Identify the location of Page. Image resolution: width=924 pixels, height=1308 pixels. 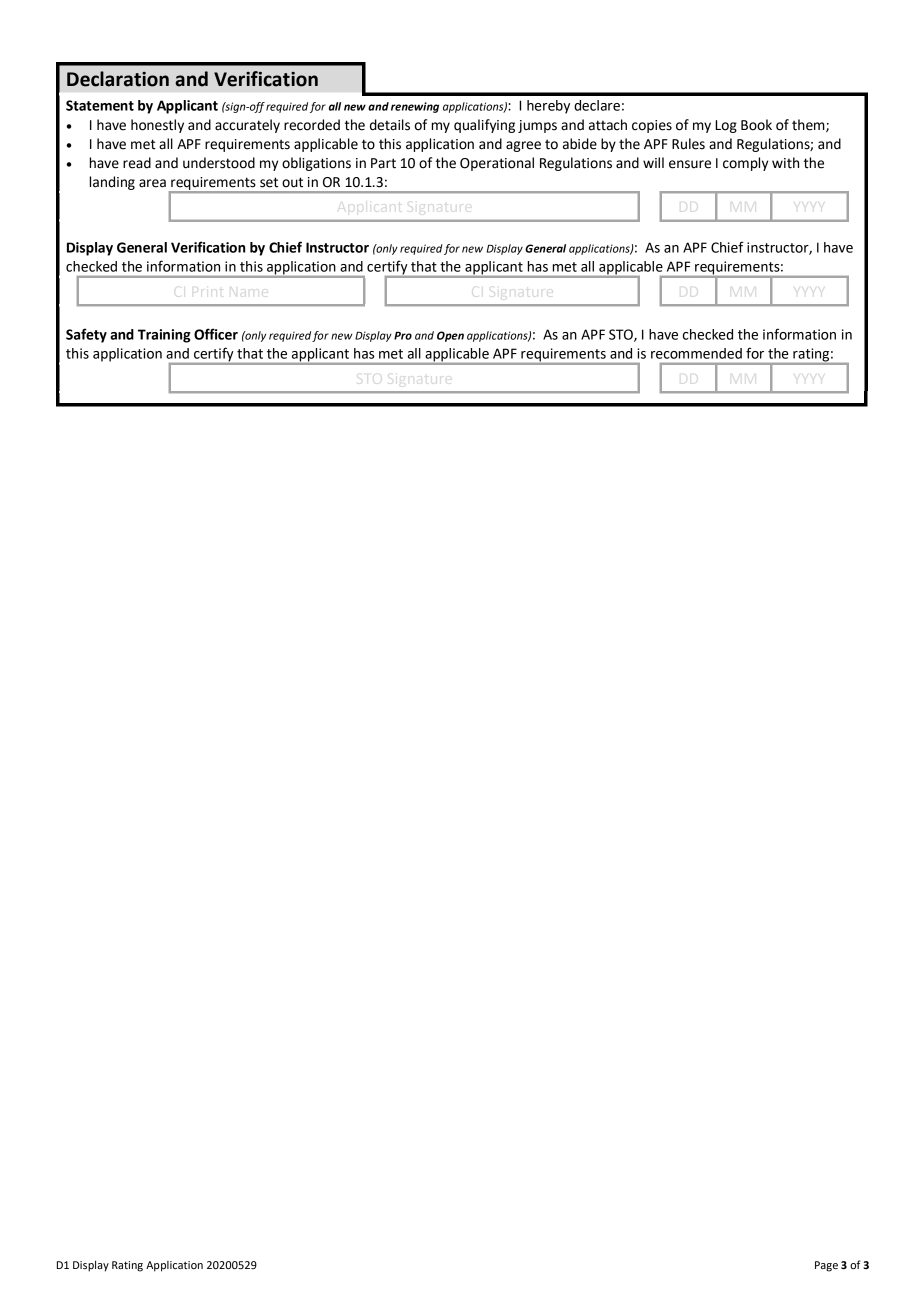
(826, 1266).
